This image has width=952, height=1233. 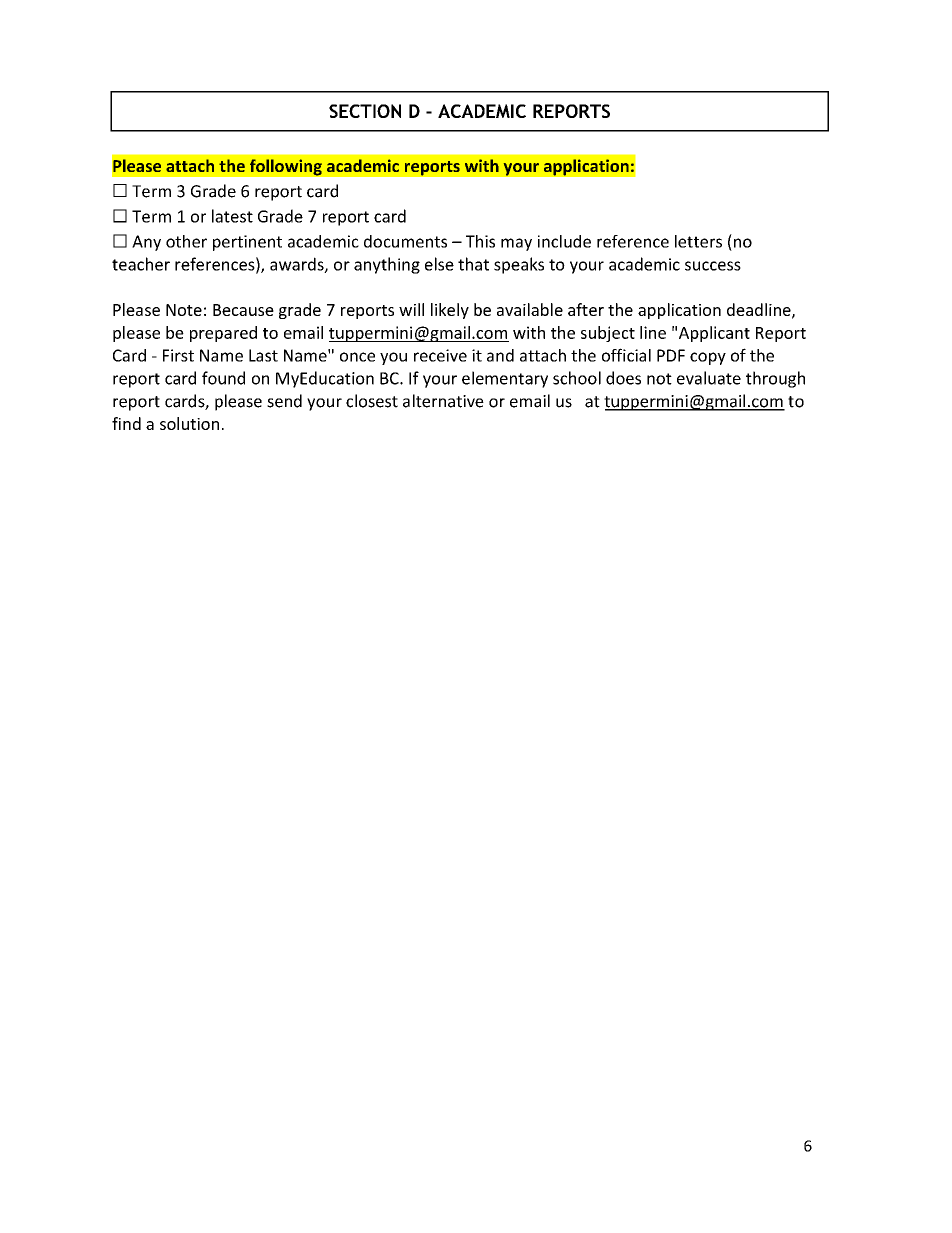 I want to click on following, so click(x=286, y=167).
